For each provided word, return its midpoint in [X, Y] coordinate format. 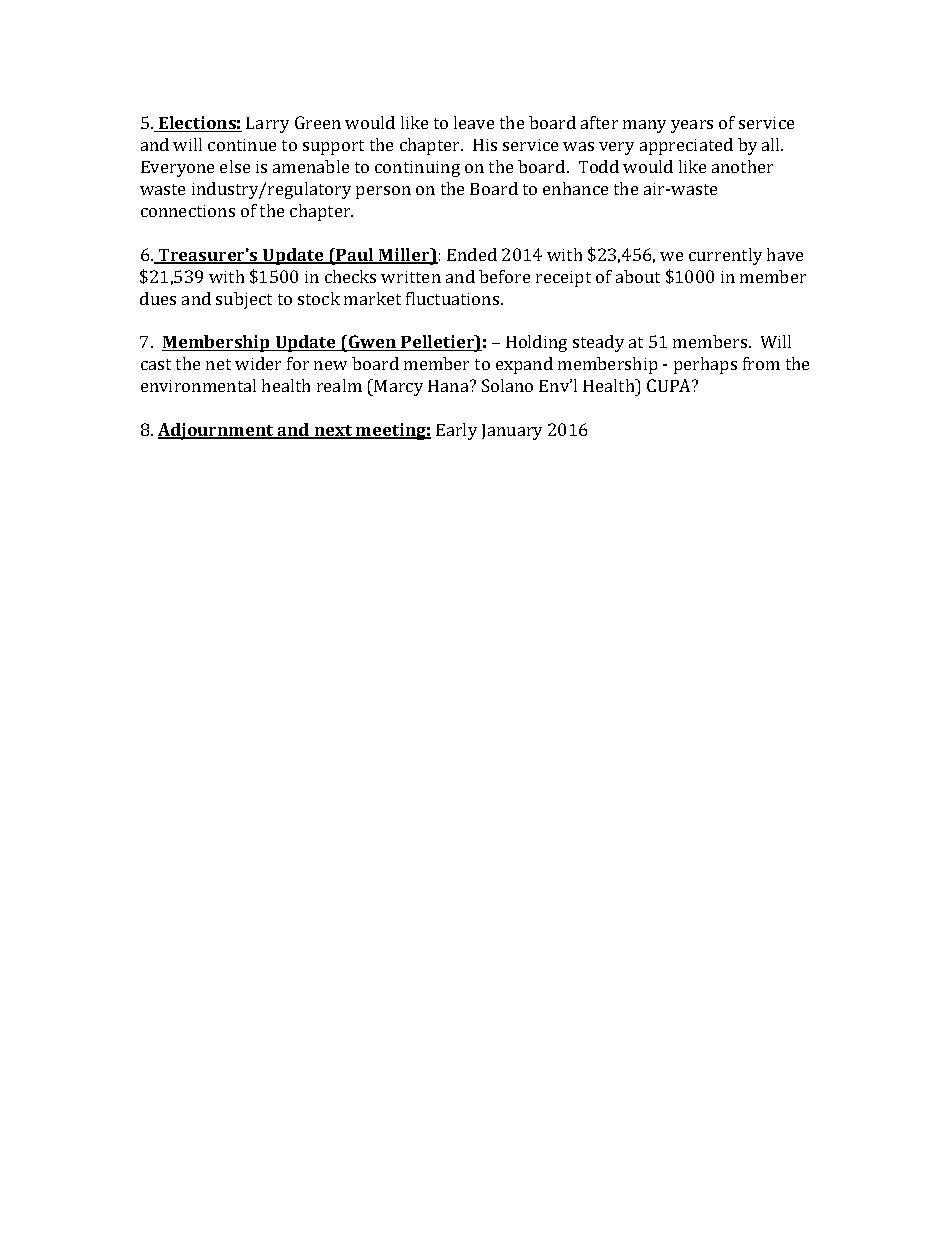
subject [244, 300]
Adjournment [217, 431]
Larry [267, 125]
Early [456, 431]
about [638, 276]
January [512, 432]
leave [474, 122]
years [692, 126]
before [504, 276]
